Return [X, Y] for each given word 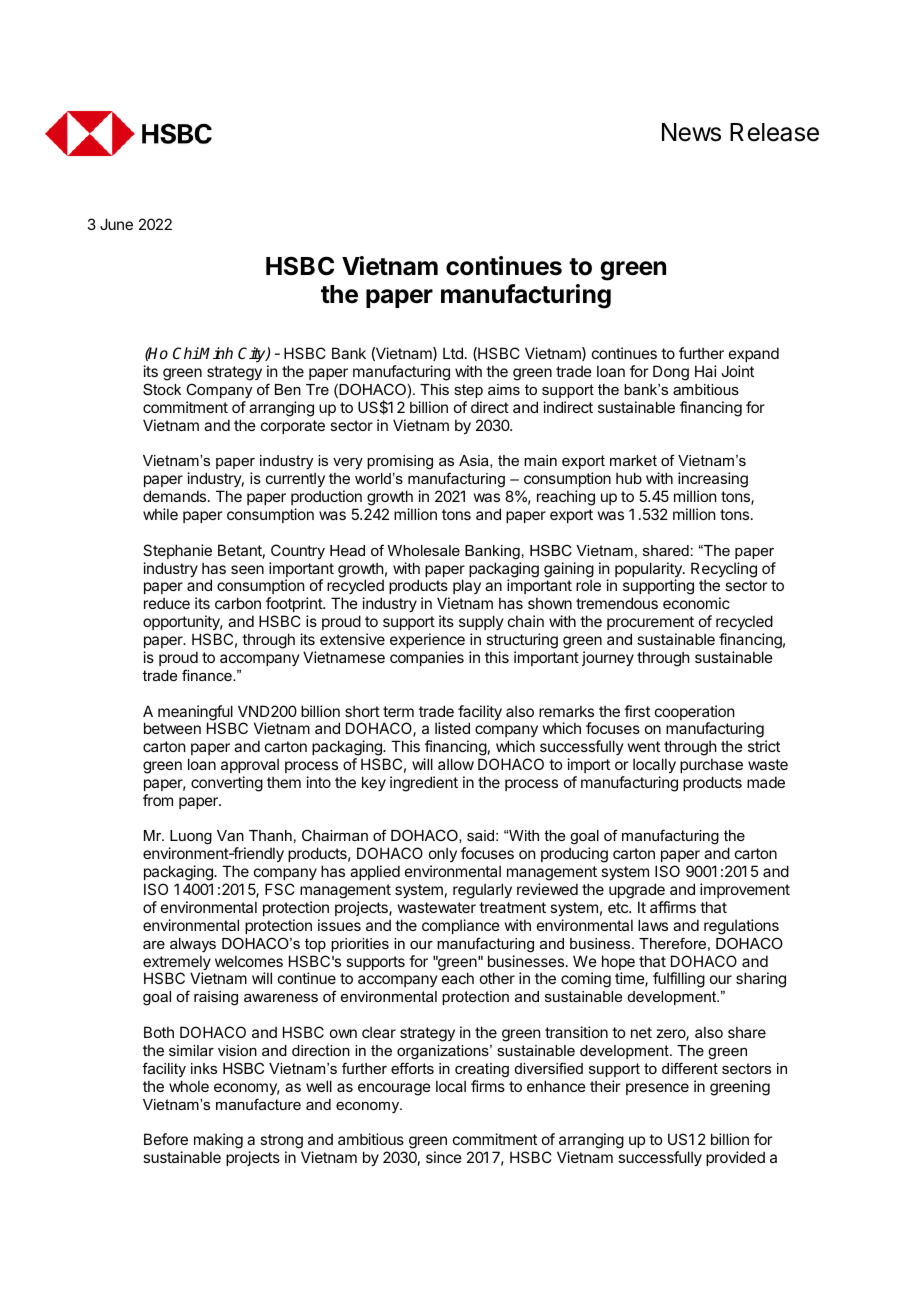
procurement [650, 623]
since [444, 1157]
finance [208, 675]
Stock [162, 389]
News [691, 132]
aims [504, 389]
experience [427, 640]
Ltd [453, 353]
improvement [745, 890]
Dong [671, 373]
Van [230, 835]
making [218, 1141]
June [116, 224]
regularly [482, 891]
